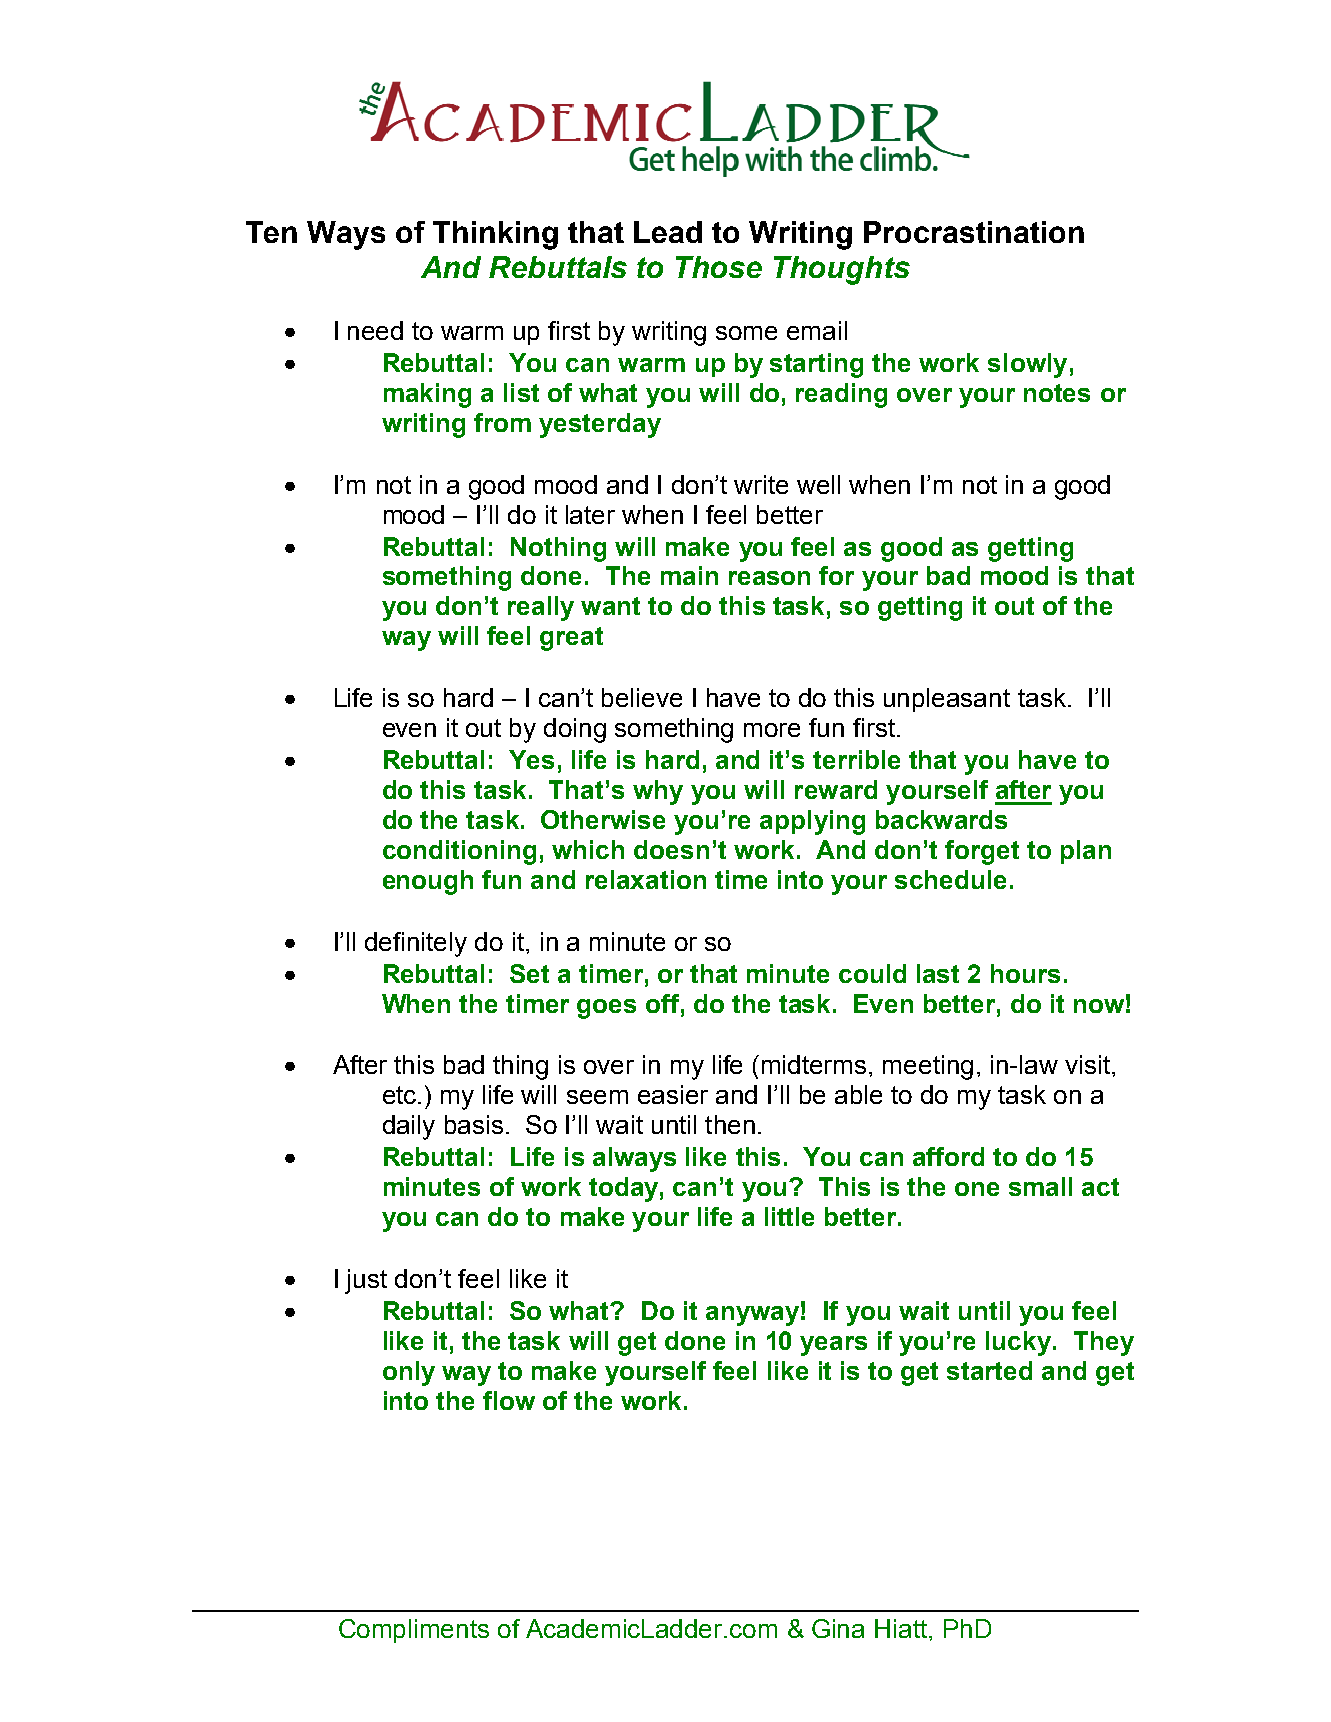  What do you see at coordinates (730, 1124) in the screenshot?
I see `then` at bounding box center [730, 1124].
